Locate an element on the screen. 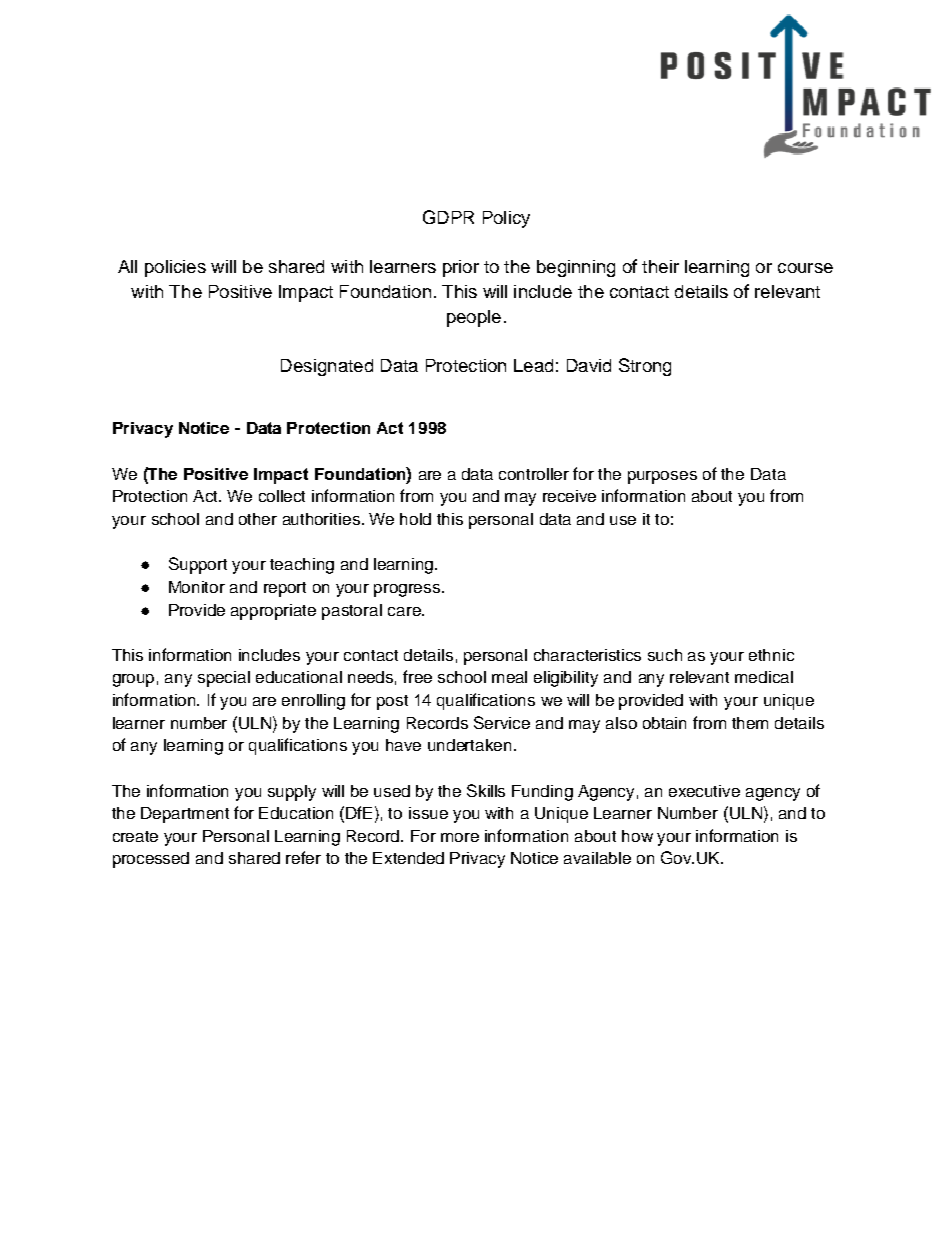 Image resolution: width=952 pixels, height=1233 pixels. Department is located at coordinates (185, 815).
